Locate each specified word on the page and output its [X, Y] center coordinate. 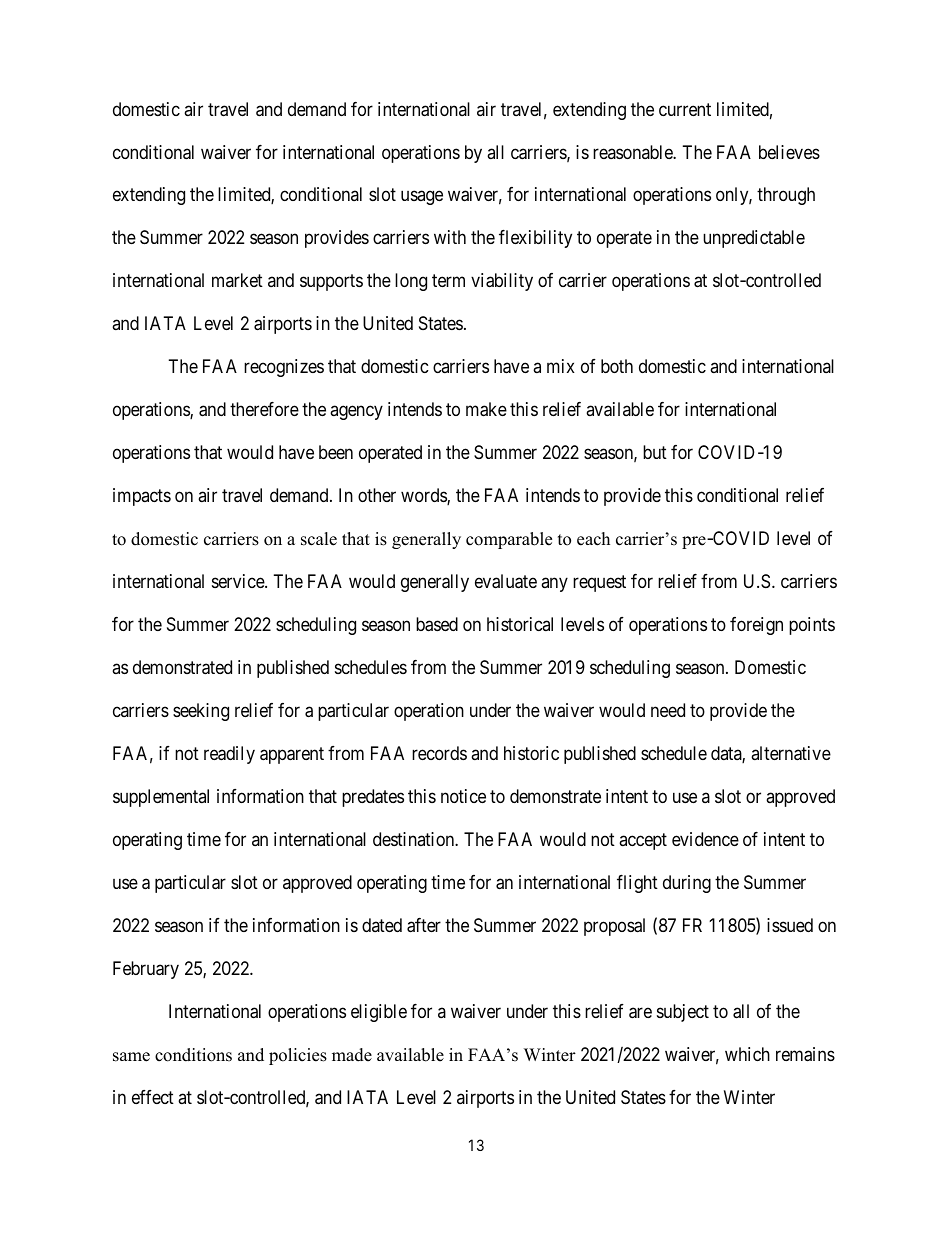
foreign [756, 626]
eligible [379, 1013]
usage [422, 198]
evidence [705, 839]
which [747, 1054]
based [437, 624]
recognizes [284, 368]
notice [463, 796]
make [486, 409]
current [685, 109]
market [237, 280]
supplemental [161, 798]
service [239, 581]
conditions [193, 1055]
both [617, 366]
